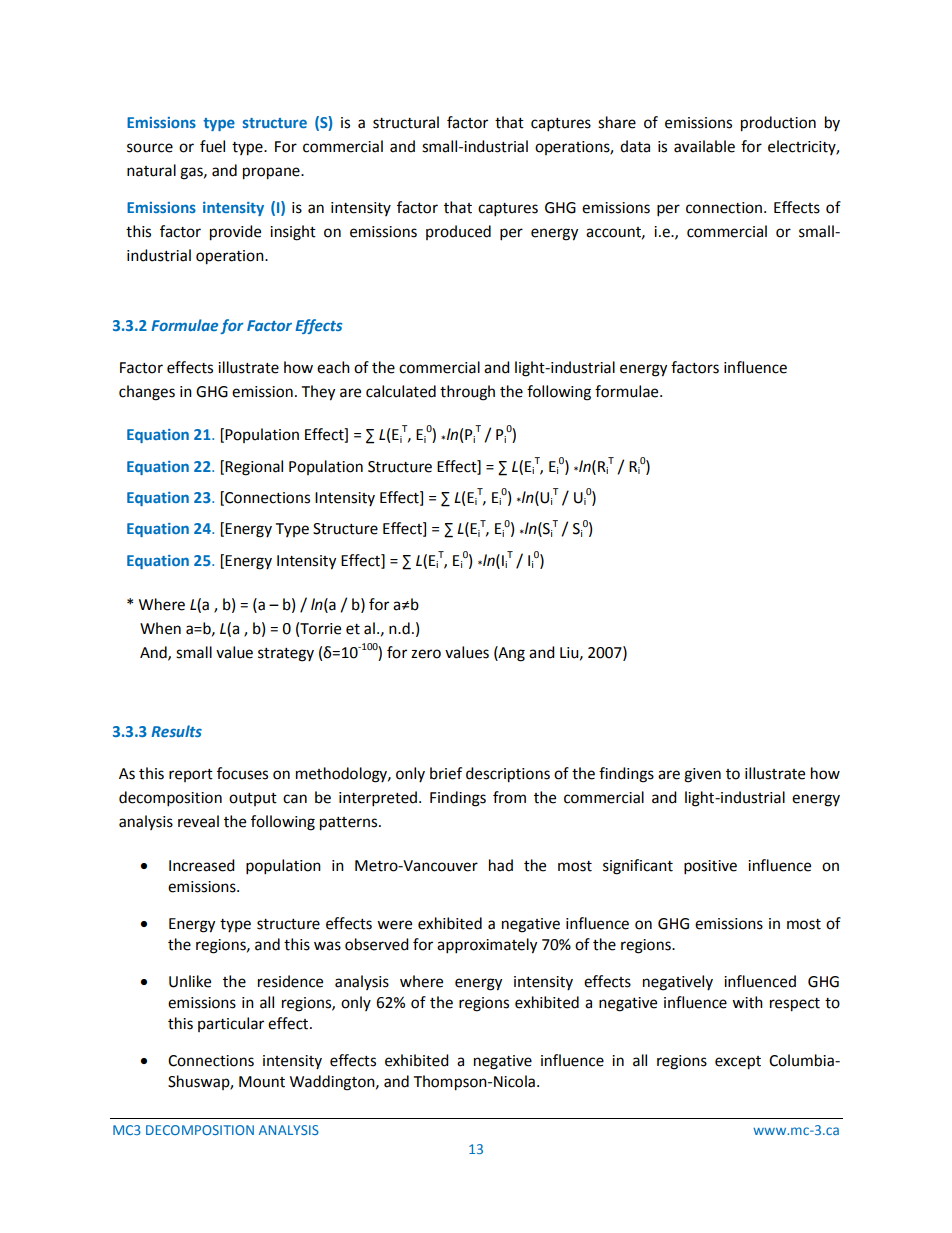  I want to click on When, so click(160, 628).
